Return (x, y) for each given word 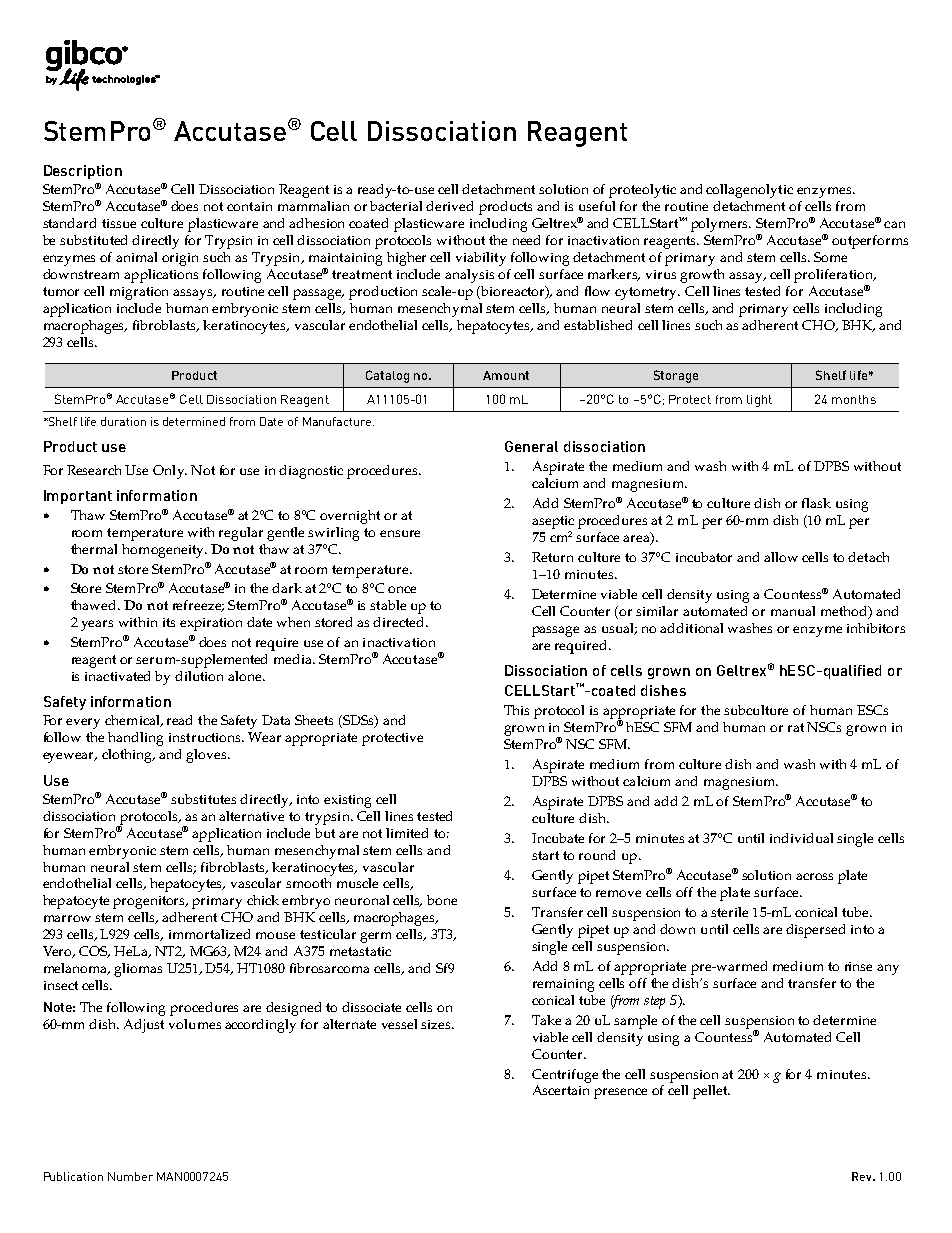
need (526, 240)
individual (801, 838)
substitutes (203, 799)
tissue (119, 223)
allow (781, 557)
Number (130, 1176)
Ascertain (561, 1090)
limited (407, 833)
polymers (721, 225)
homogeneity (164, 551)
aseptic (553, 524)
